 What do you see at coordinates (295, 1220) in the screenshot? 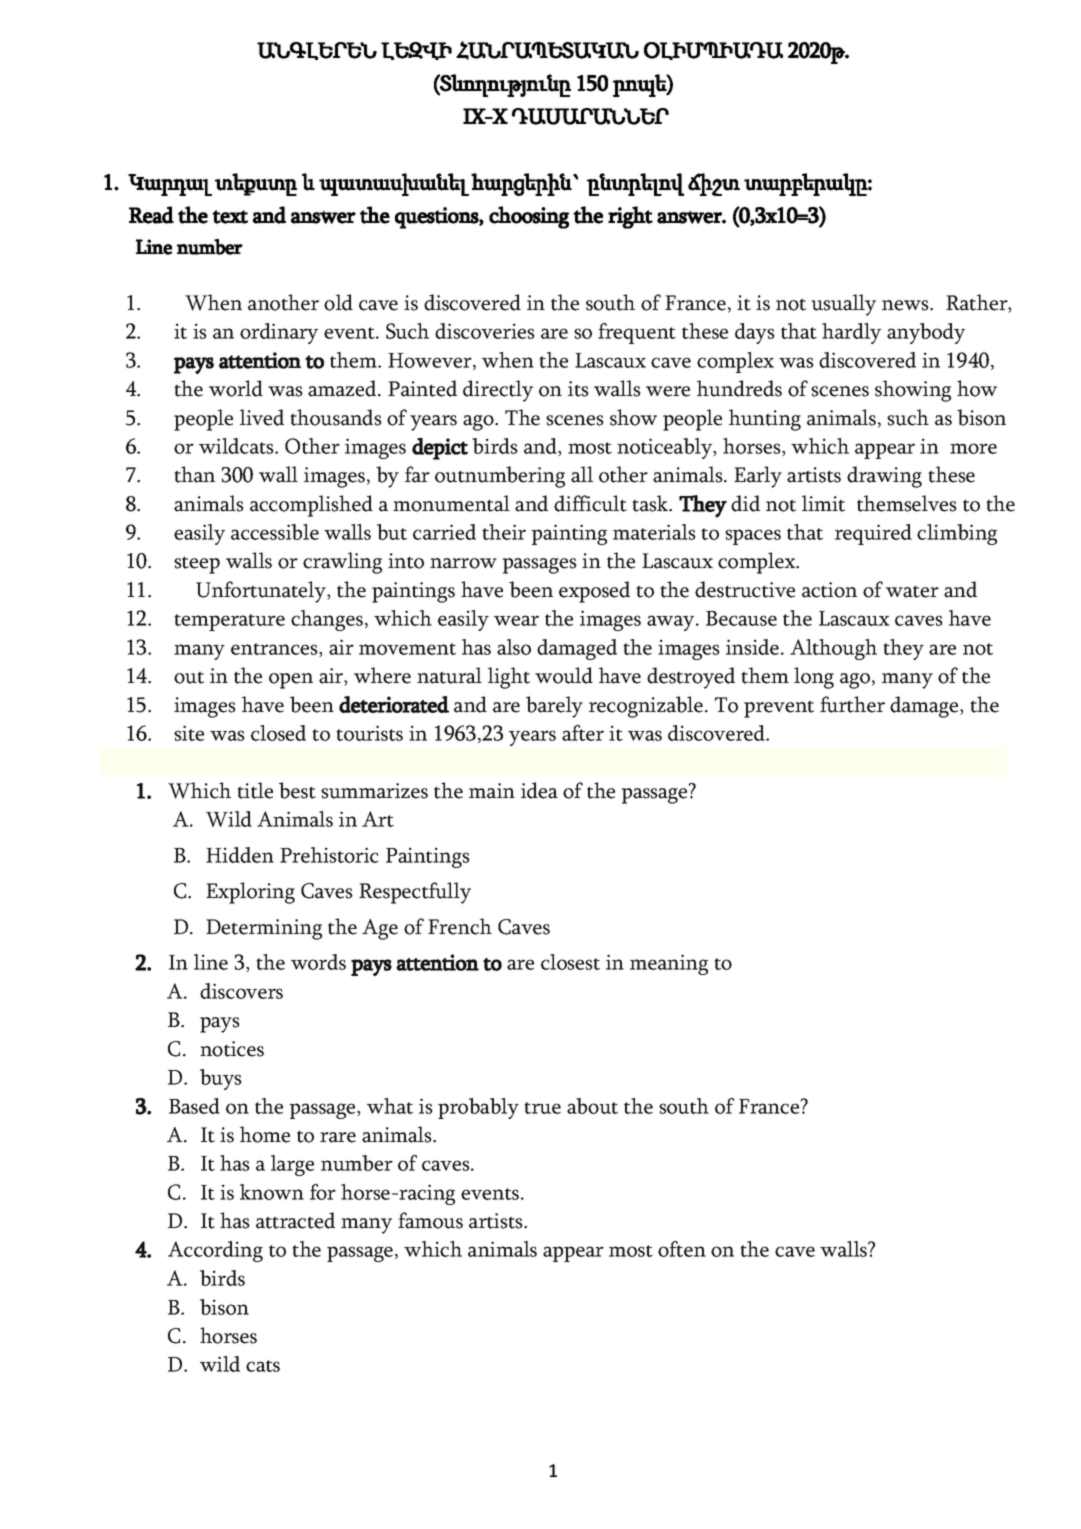
I see `attracted` at bounding box center [295, 1220].
